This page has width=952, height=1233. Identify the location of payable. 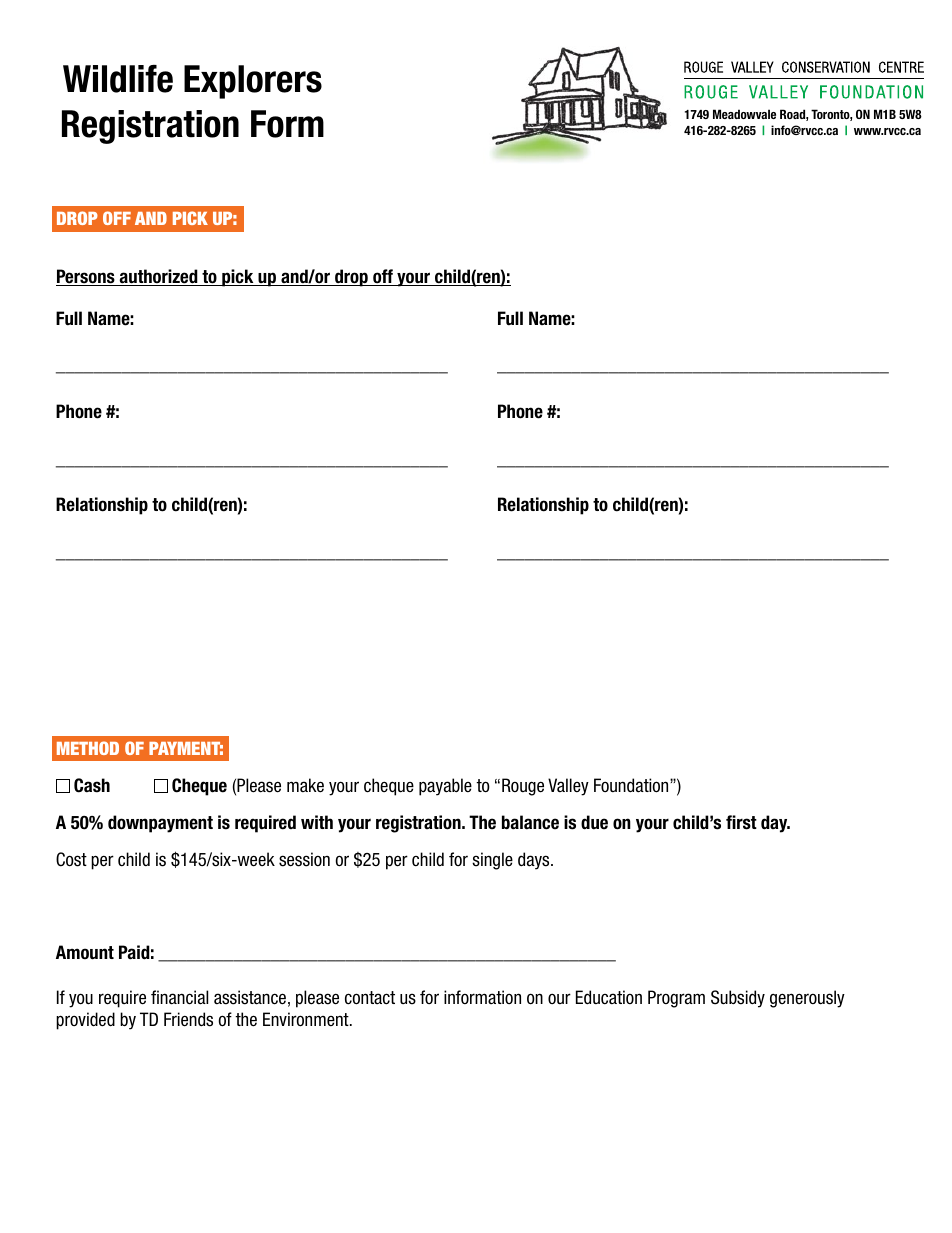
(445, 787).
